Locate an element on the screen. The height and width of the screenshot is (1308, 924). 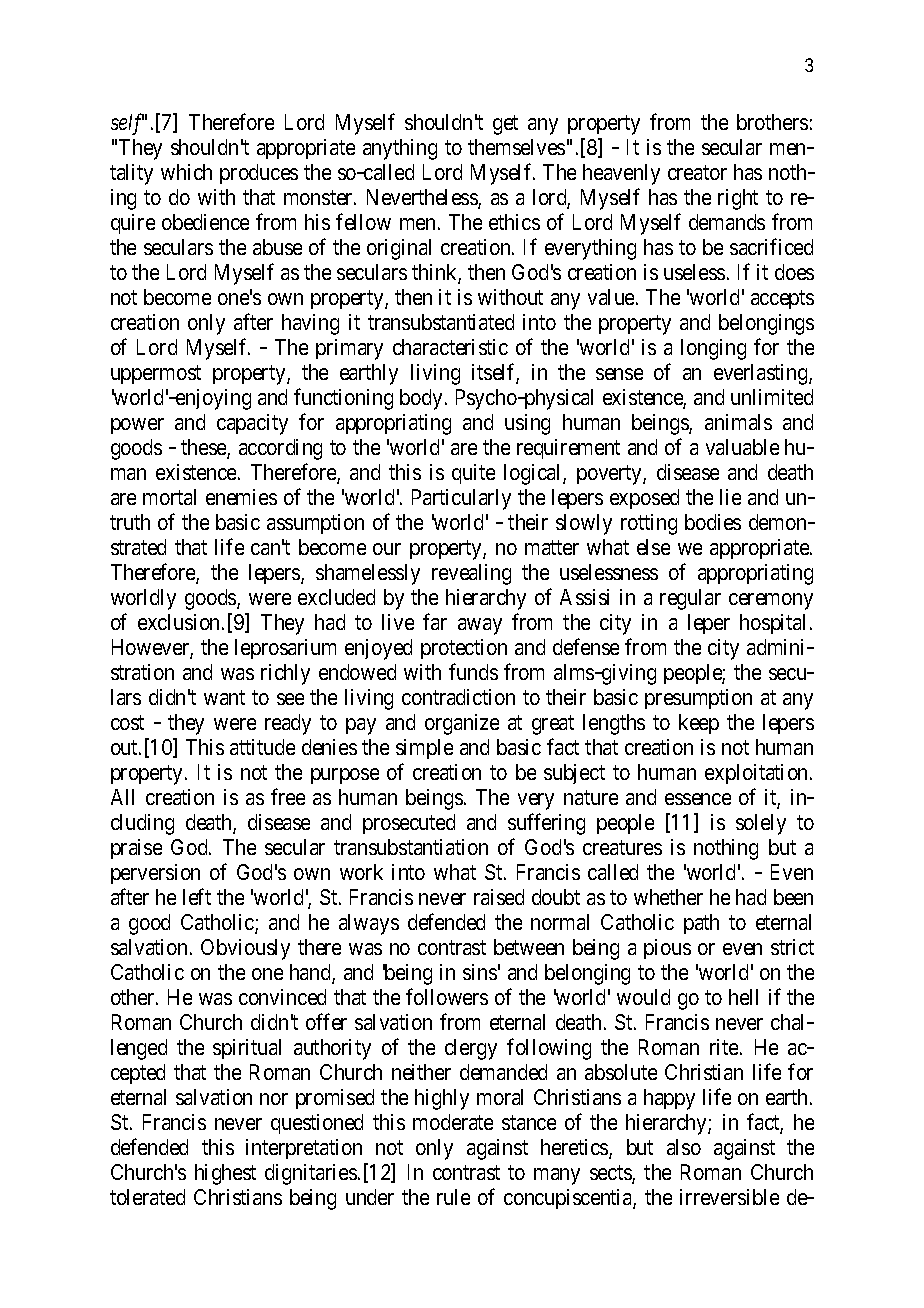
presumption is located at coordinates (698, 699).
